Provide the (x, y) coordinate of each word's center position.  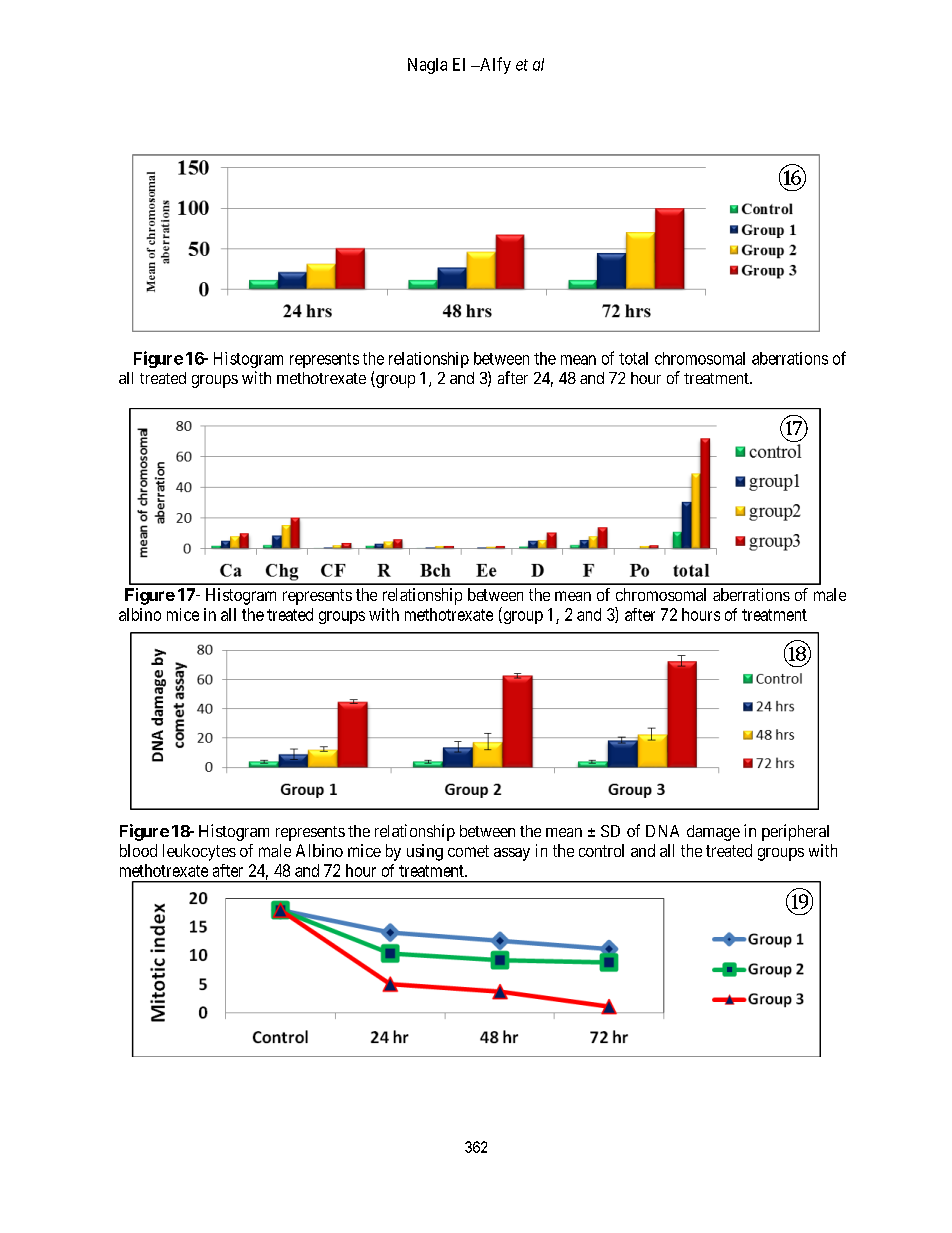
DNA (662, 831)
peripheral (795, 832)
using (425, 852)
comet (468, 851)
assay (512, 854)
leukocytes (199, 852)
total (633, 358)
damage (713, 833)
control (601, 850)
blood (138, 850)
